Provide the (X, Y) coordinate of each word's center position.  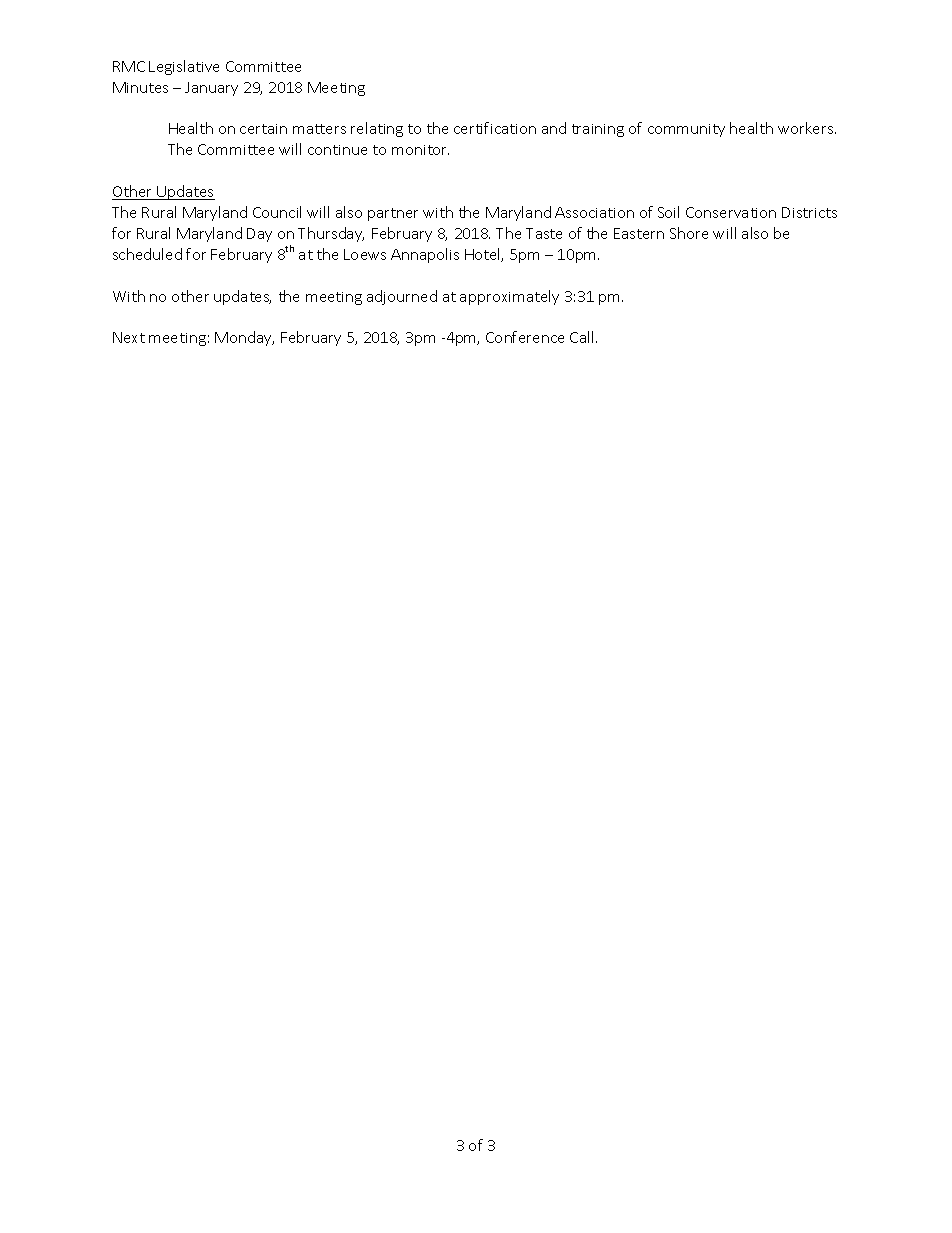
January (211, 89)
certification (495, 128)
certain (263, 129)
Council (277, 212)
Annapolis (425, 255)
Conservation (731, 212)
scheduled (147, 254)
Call (581, 337)
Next (129, 337)
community (686, 130)
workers (807, 128)
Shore (689, 233)
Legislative (184, 67)
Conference (525, 337)
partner (393, 214)
